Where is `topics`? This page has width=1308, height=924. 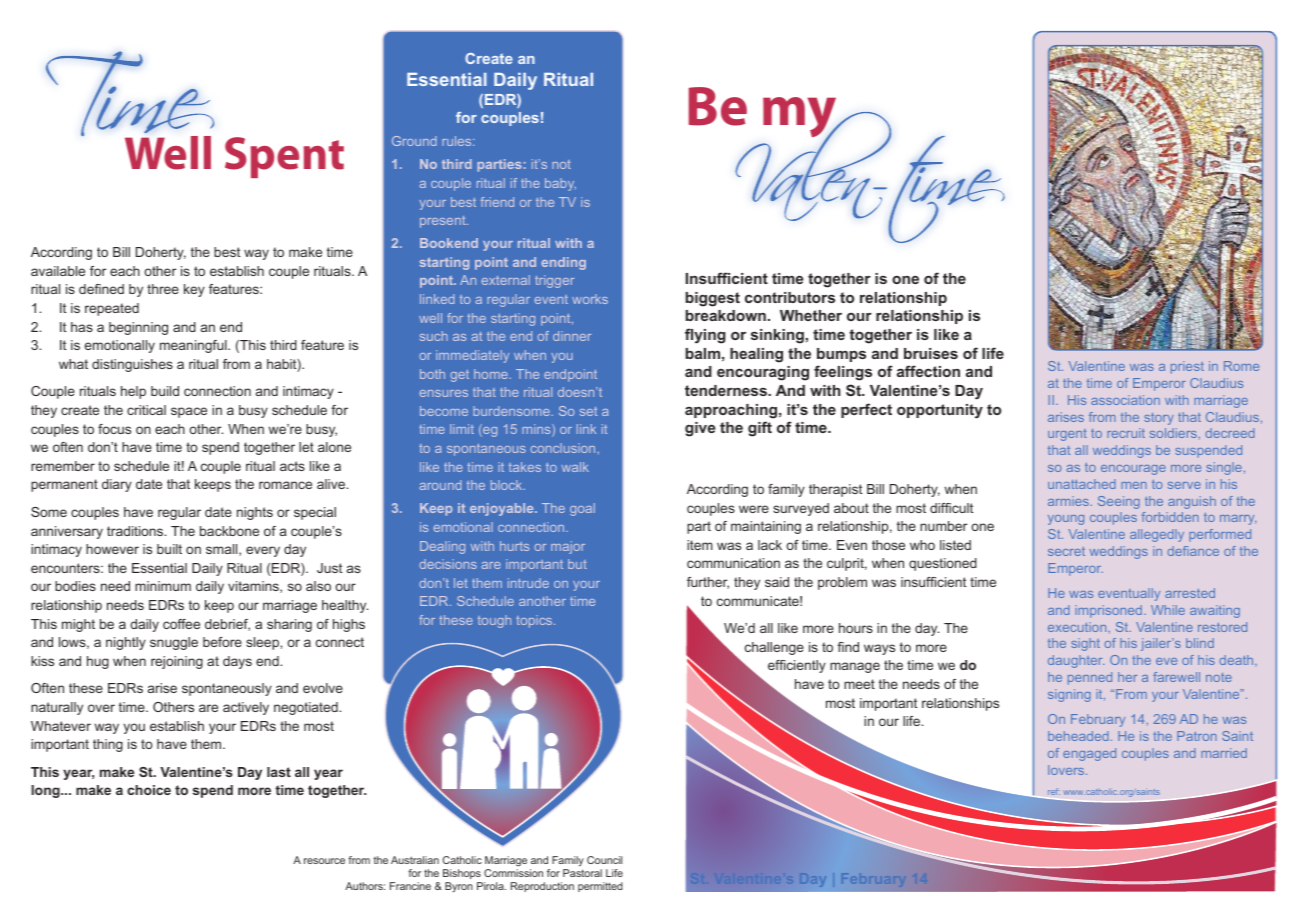 topics is located at coordinates (535, 621).
